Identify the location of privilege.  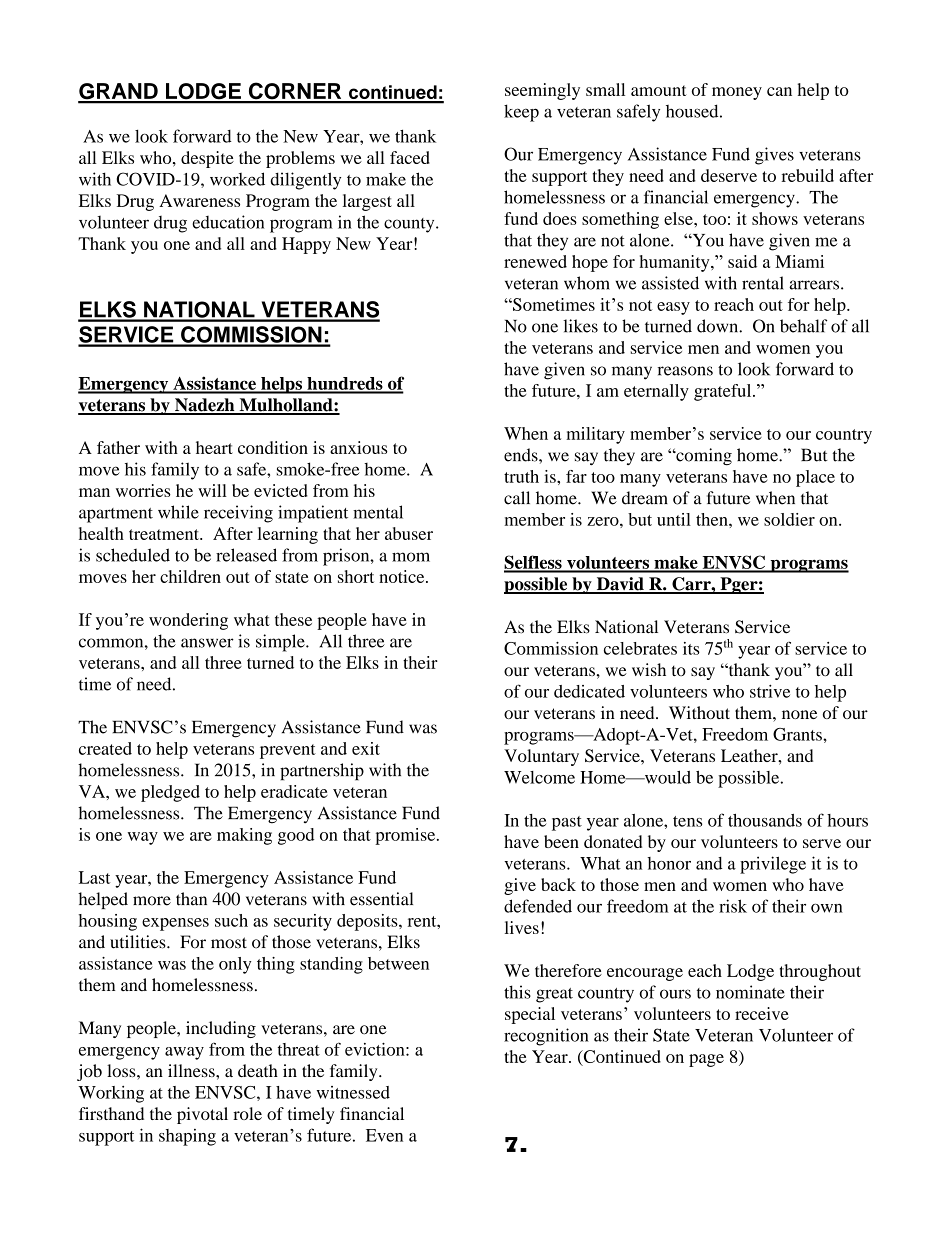
(773, 865).
